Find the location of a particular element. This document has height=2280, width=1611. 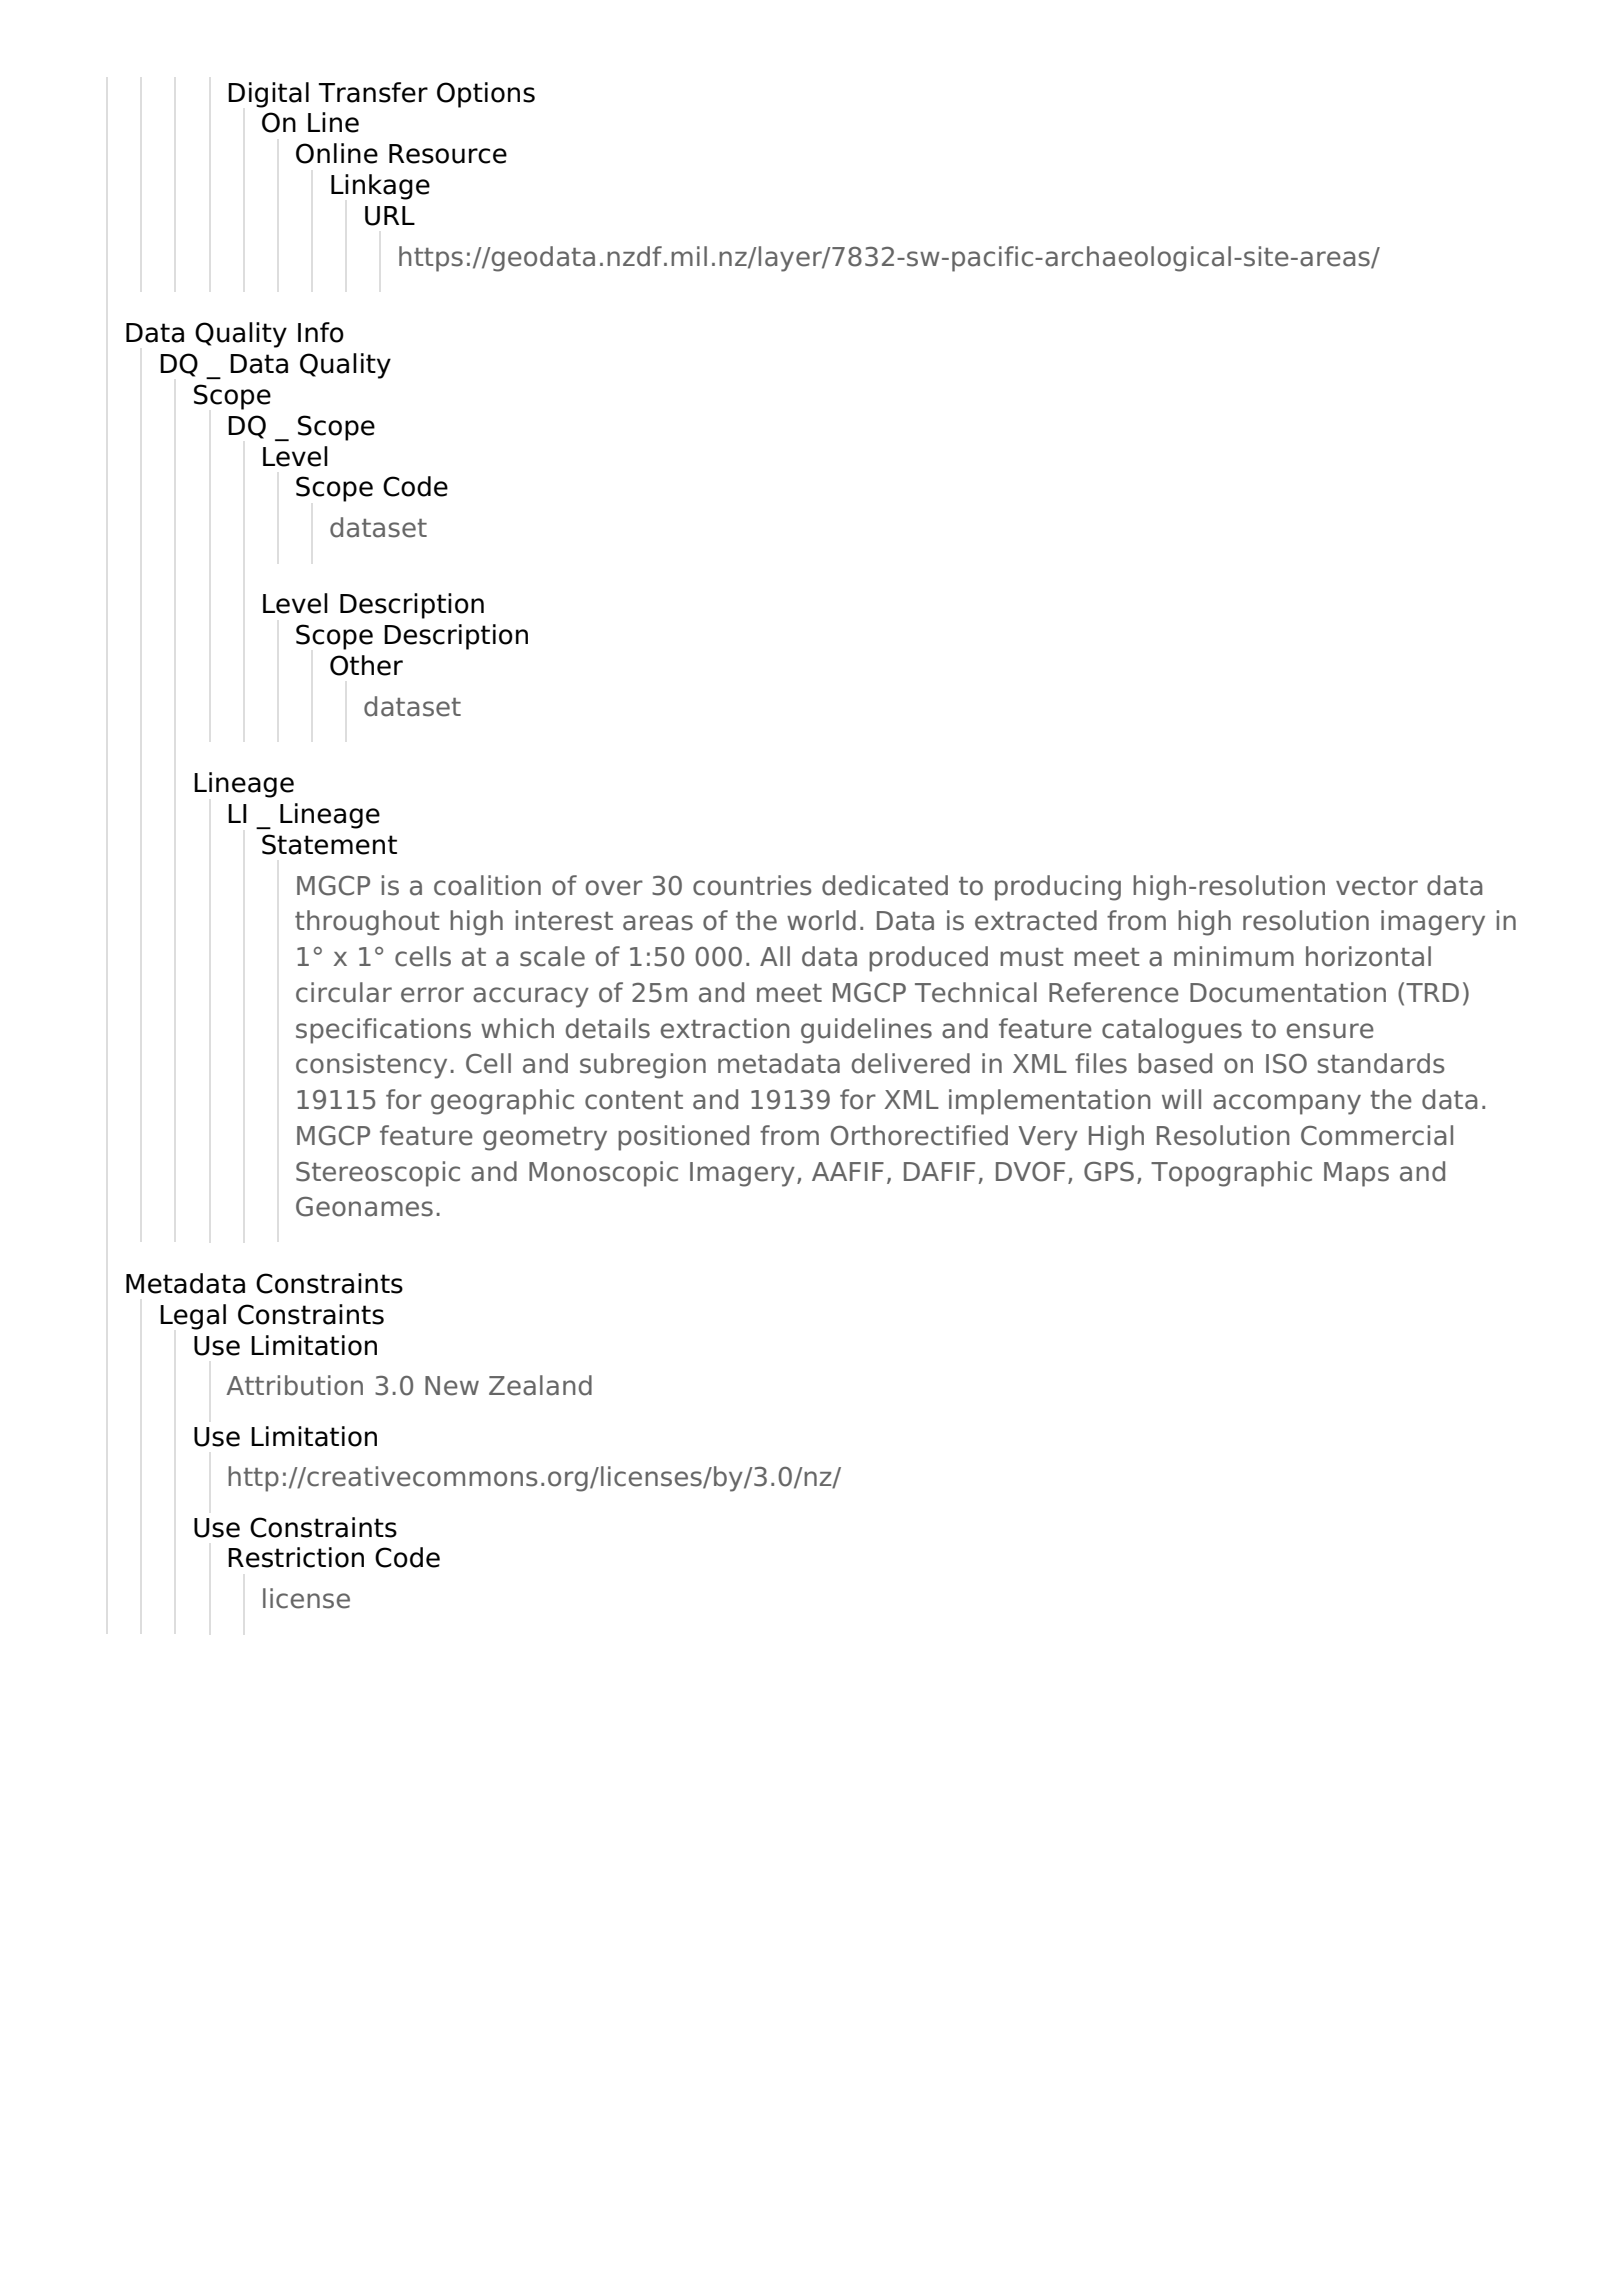

Transfer is located at coordinates (373, 92).
